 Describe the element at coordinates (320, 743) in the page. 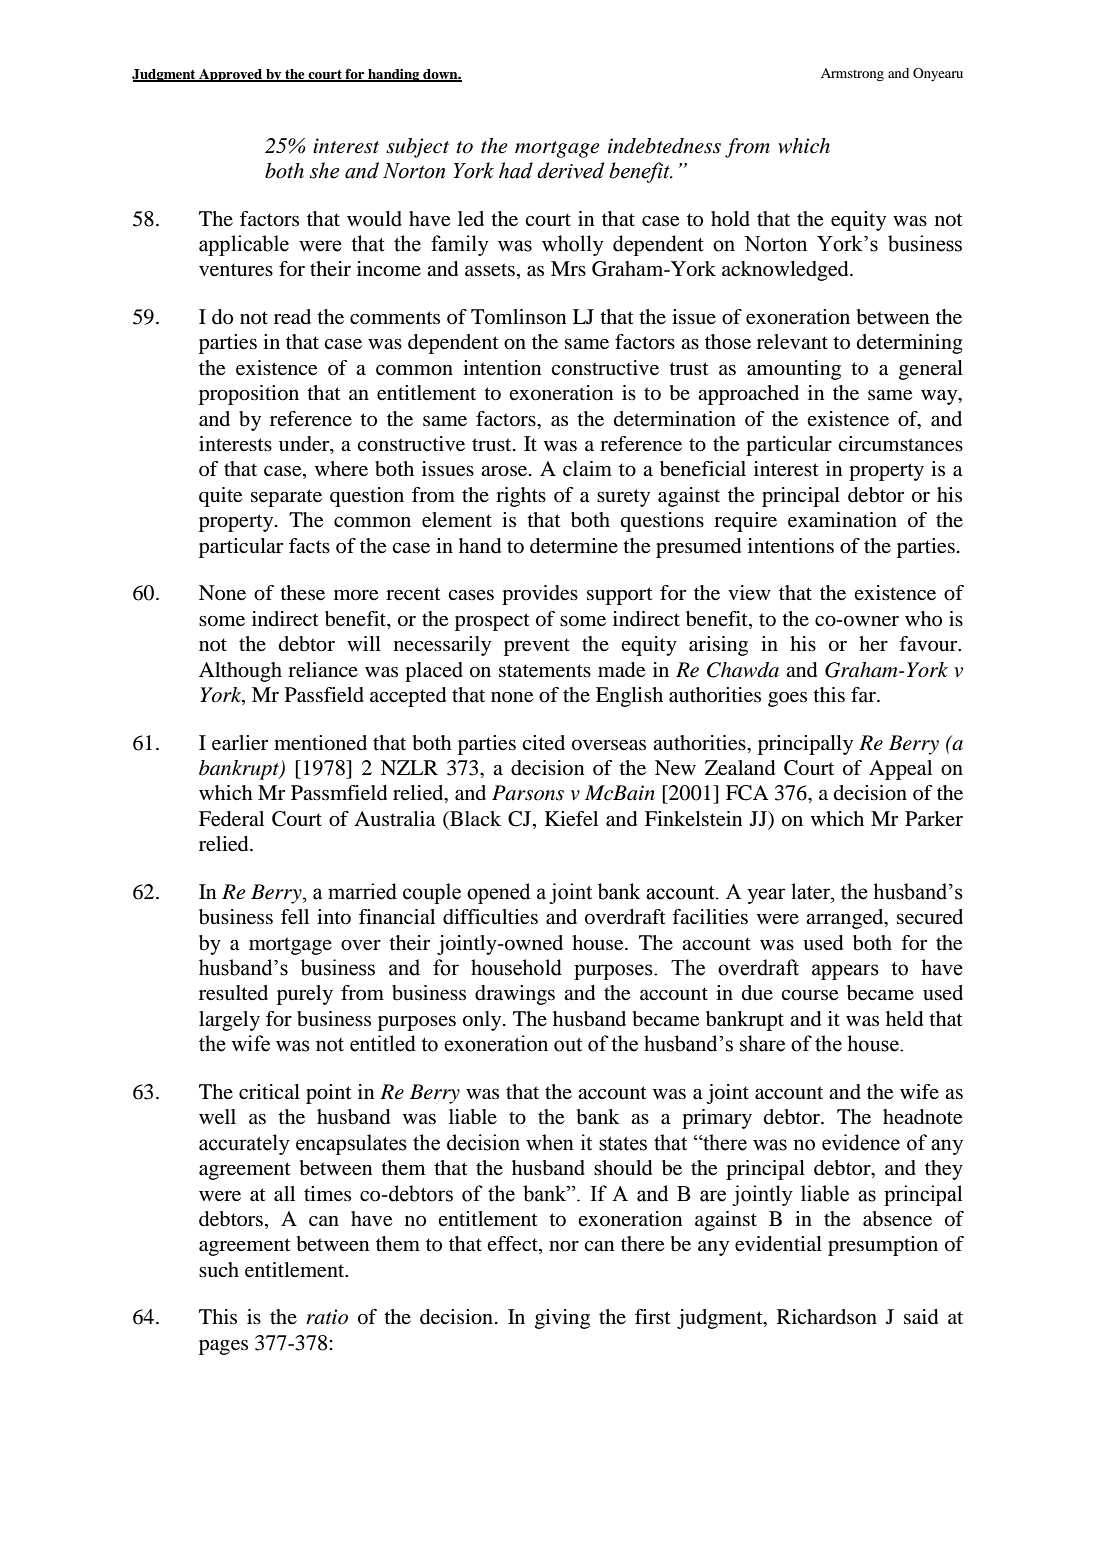

I see `mentioned` at that location.
